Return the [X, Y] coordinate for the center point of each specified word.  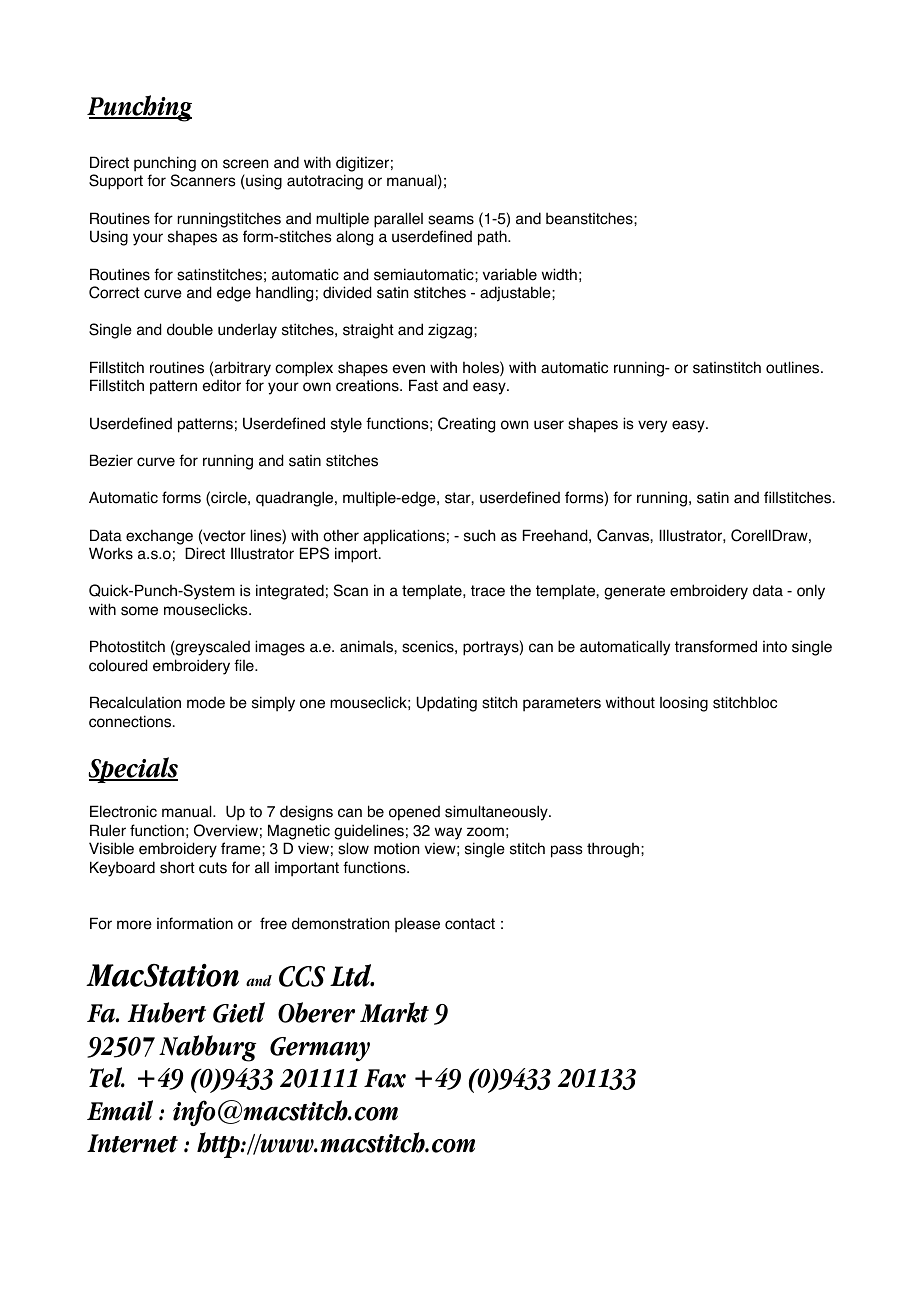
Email [120, 1110]
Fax [385, 1078]
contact [470, 924]
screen [245, 164]
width [559, 274]
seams [451, 220]
